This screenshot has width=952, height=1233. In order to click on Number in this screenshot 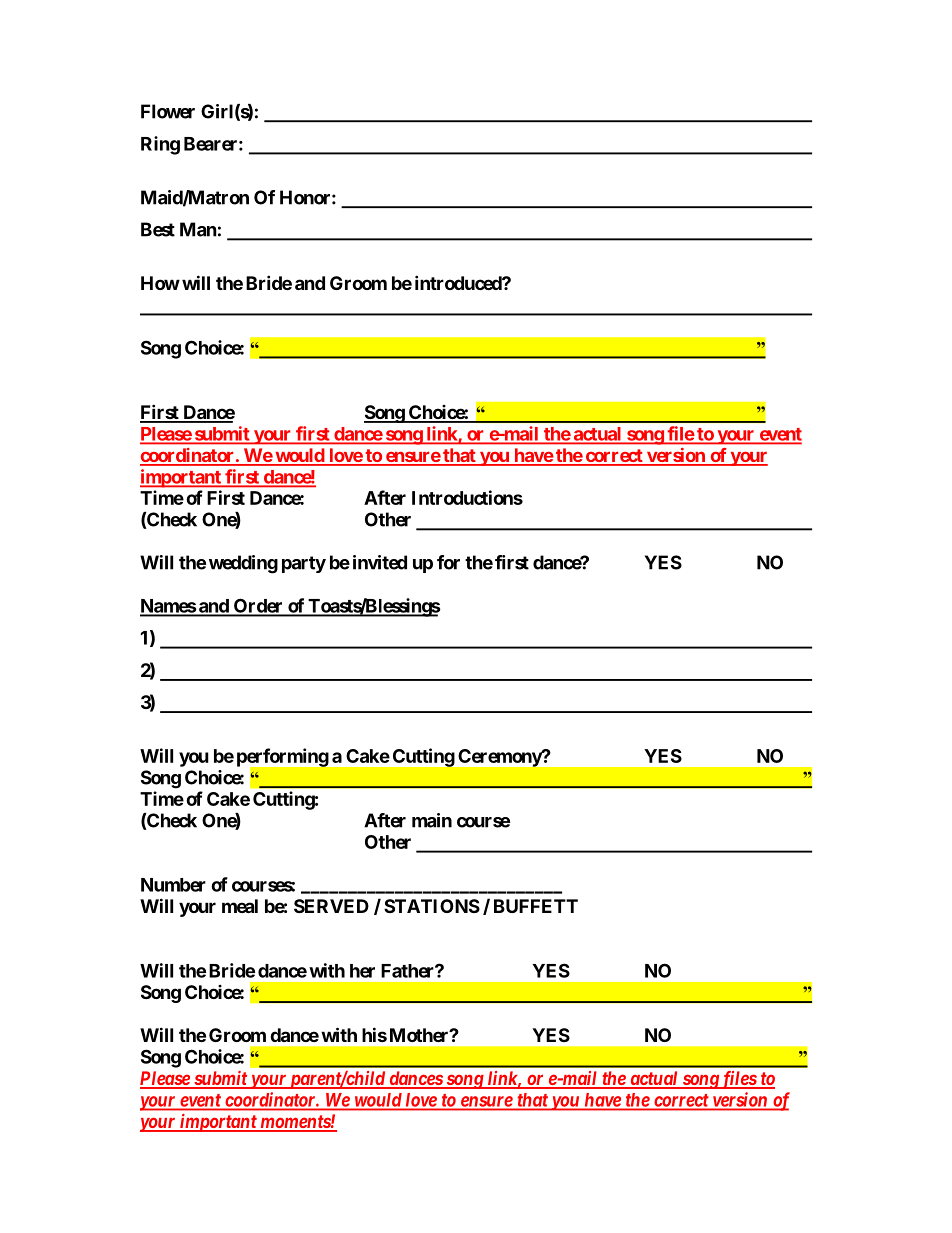, I will do `click(173, 885)`.
